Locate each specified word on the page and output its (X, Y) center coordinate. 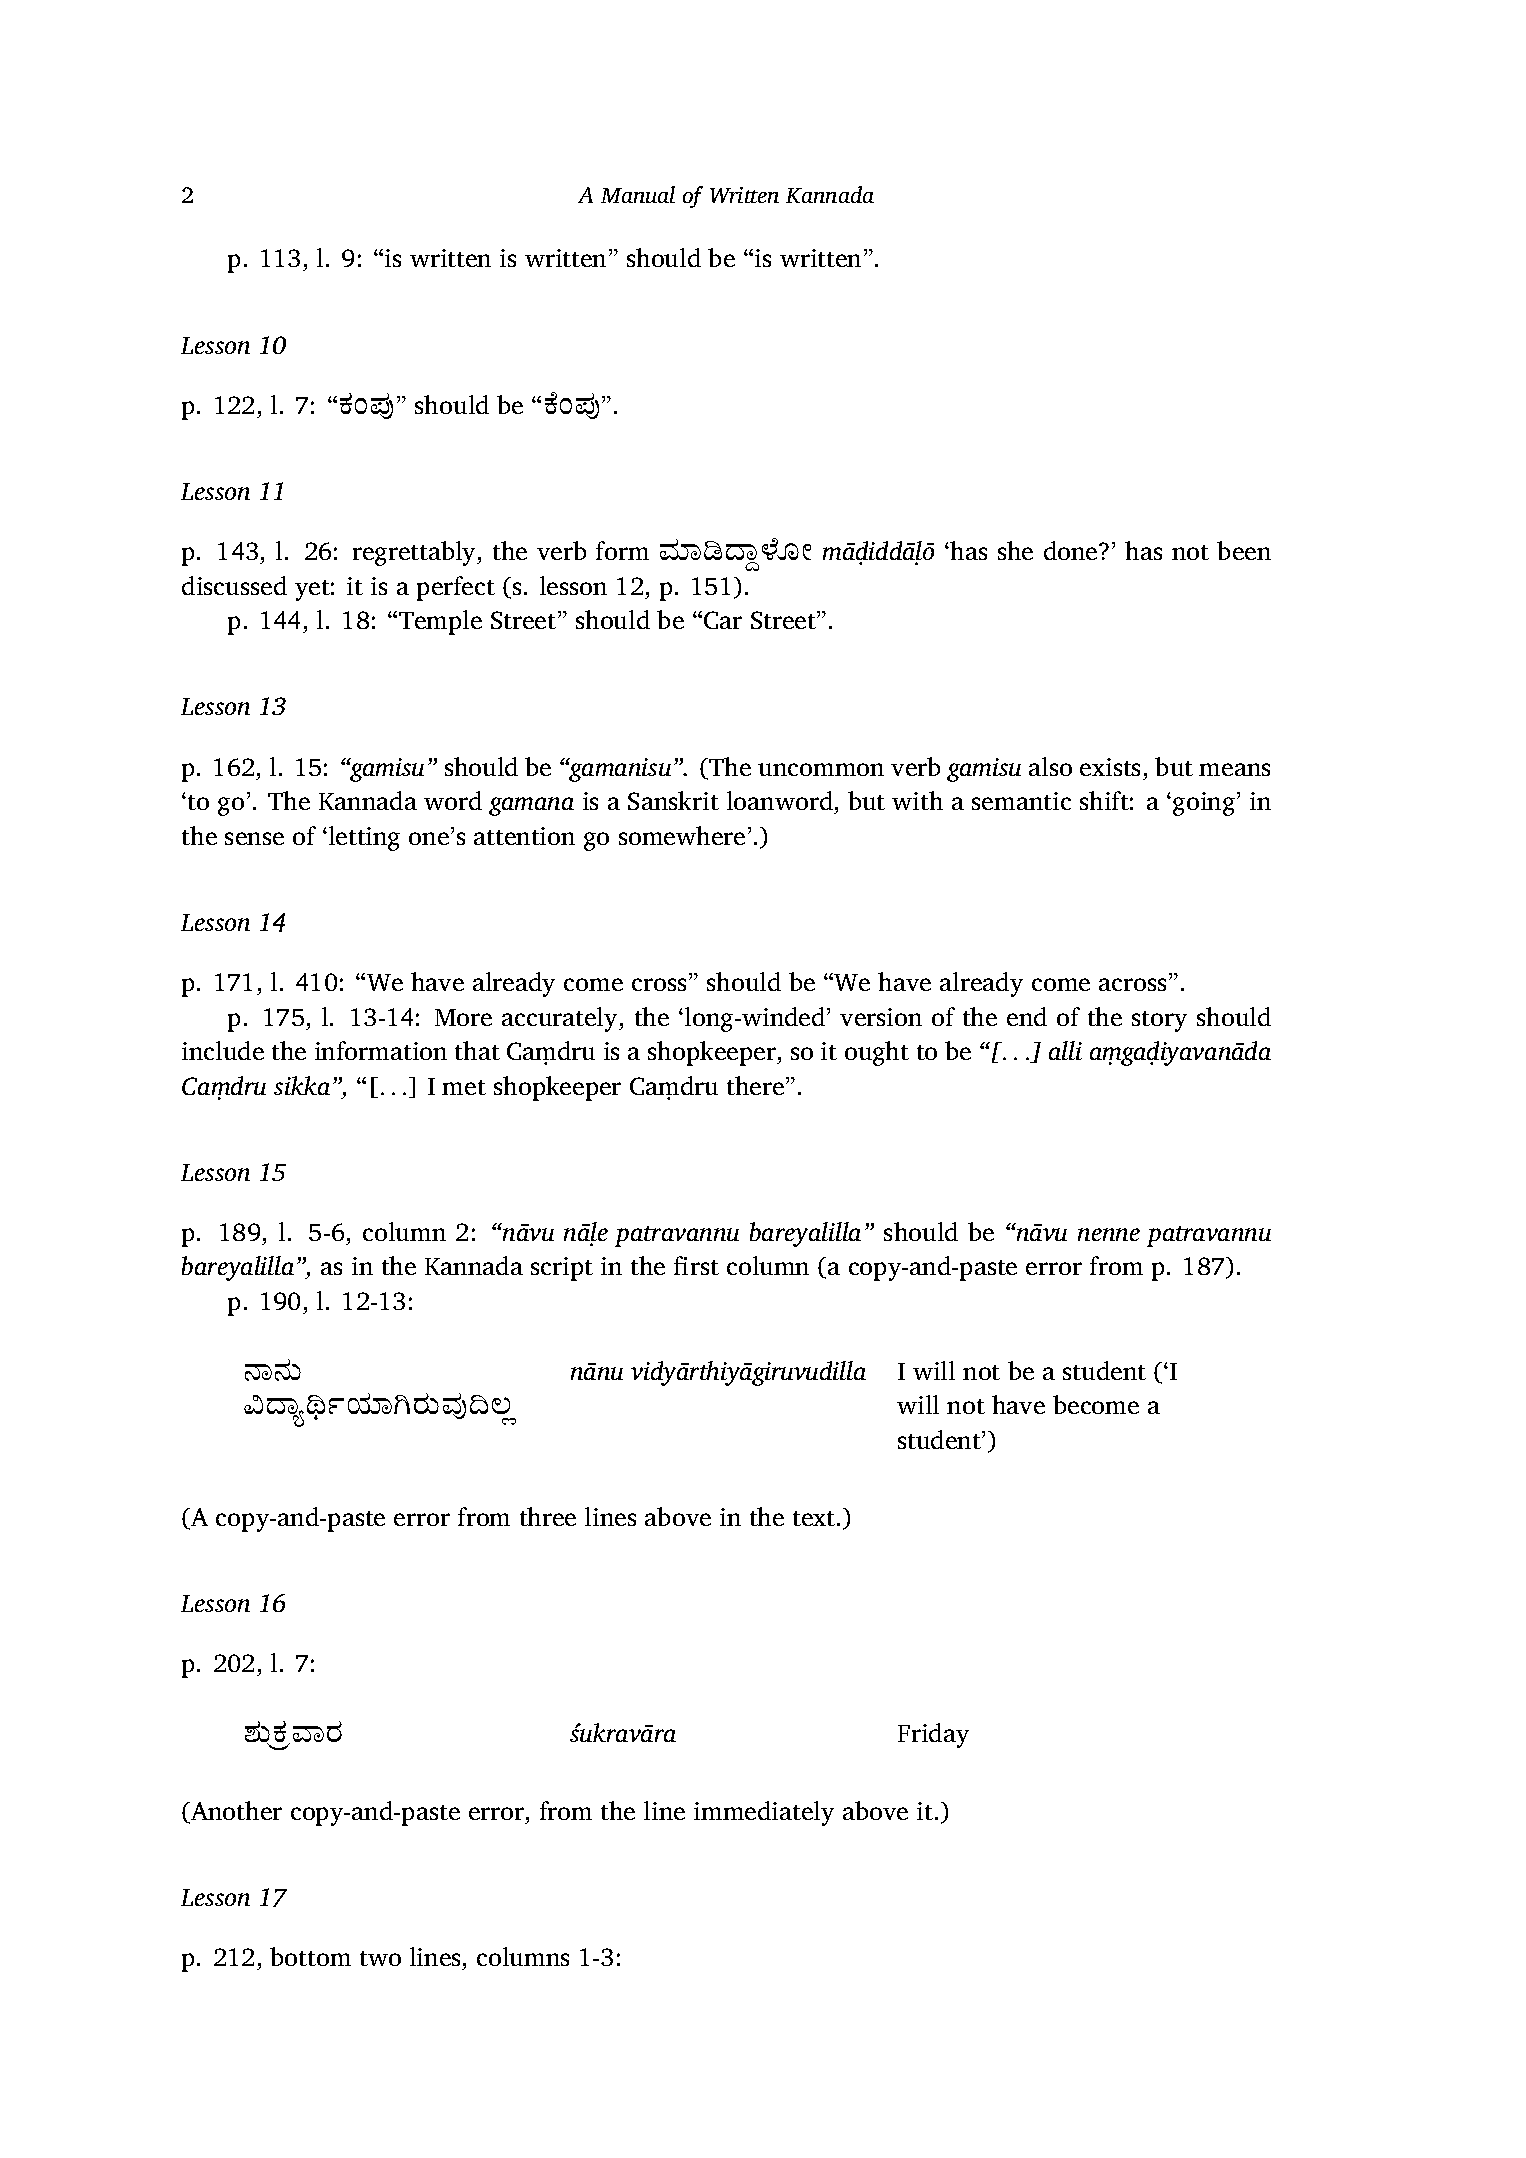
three (548, 1516)
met (464, 1087)
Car (723, 620)
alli (1065, 1050)
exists (1110, 767)
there (755, 1085)
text (815, 1518)
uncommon (821, 769)
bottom (310, 1956)
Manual (638, 194)
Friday (933, 1735)
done (1072, 550)
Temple (440, 622)
